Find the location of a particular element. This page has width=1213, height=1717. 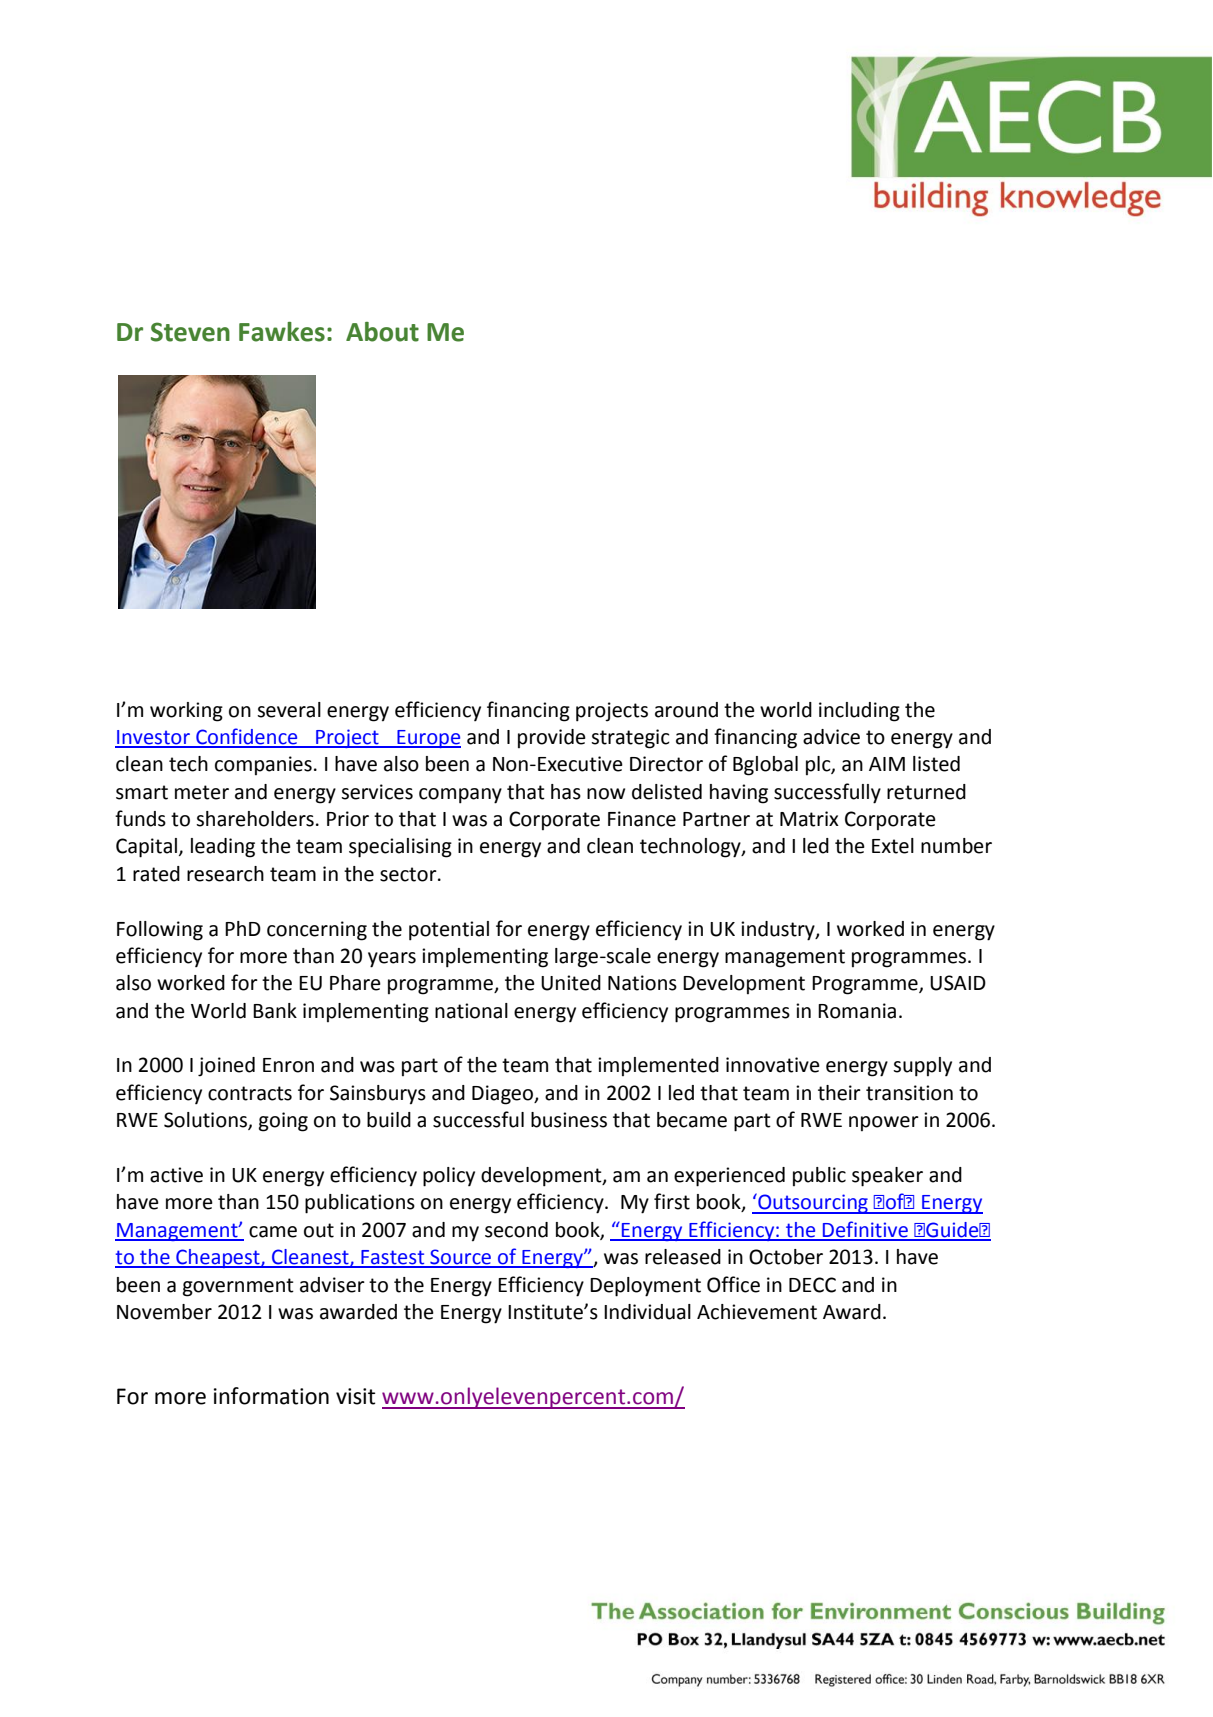

Fawkes is located at coordinates (282, 332).
